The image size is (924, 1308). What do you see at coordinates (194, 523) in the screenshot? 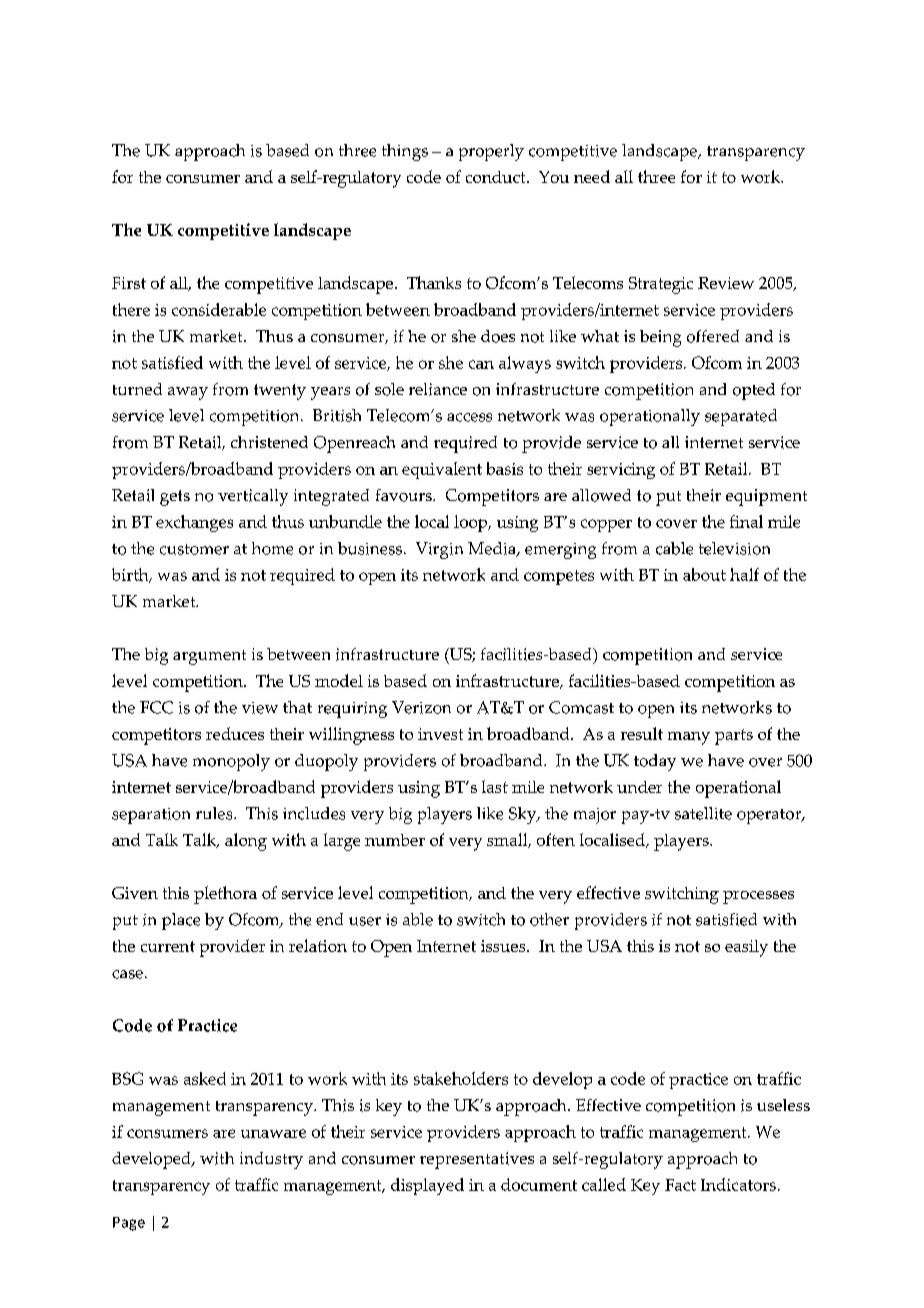
I see `exchanges` at bounding box center [194, 523].
